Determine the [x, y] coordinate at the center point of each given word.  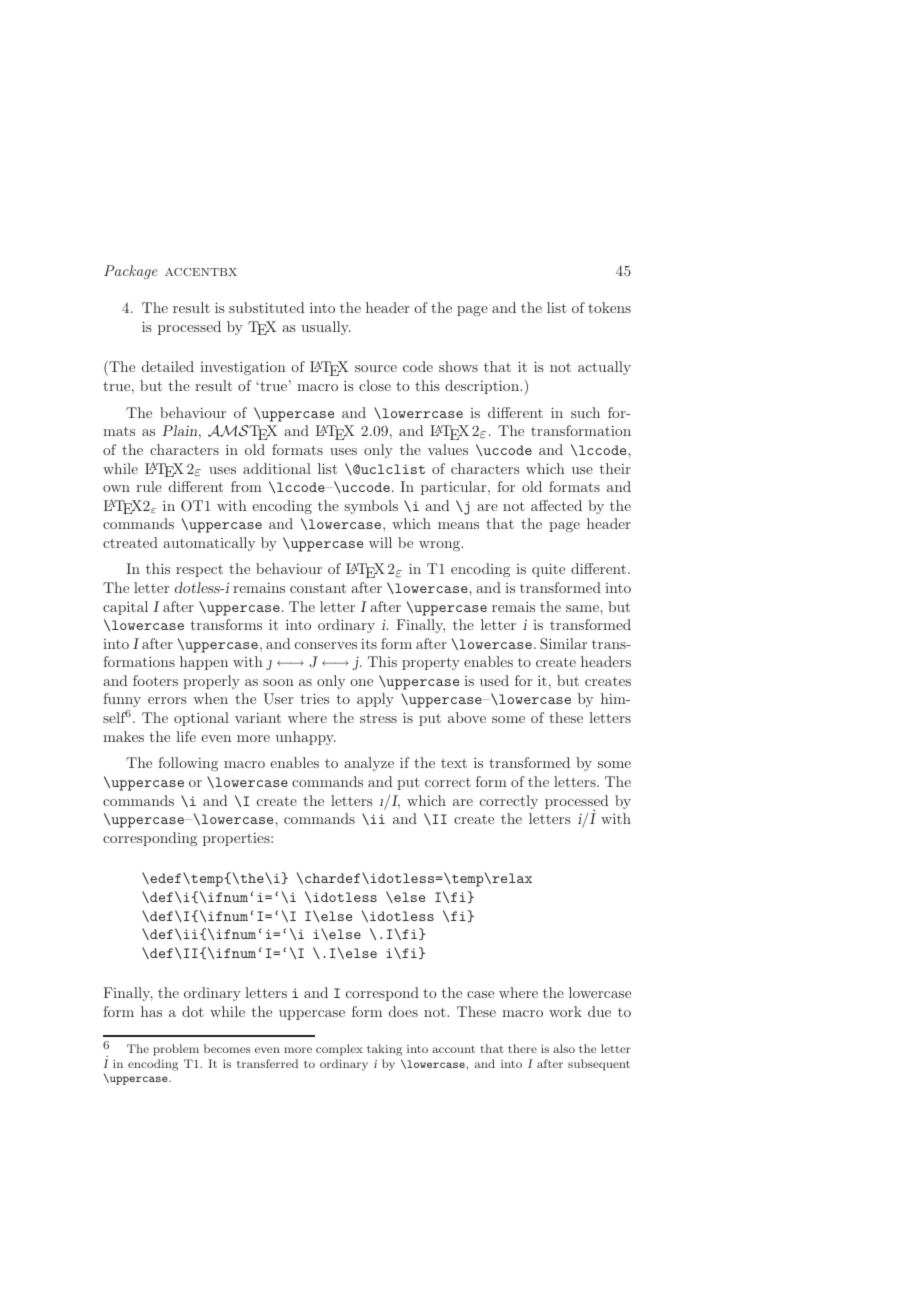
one [361, 682]
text [454, 763]
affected [556, 505]
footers [155, 680]
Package [131, 272]
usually [326, 328]
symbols [371, 507]
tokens [609, 307]
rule [149, 486]
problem [176, 1050]
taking [384, 1050]
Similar [563, 644]
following [188, 764]
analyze [369, 764]
